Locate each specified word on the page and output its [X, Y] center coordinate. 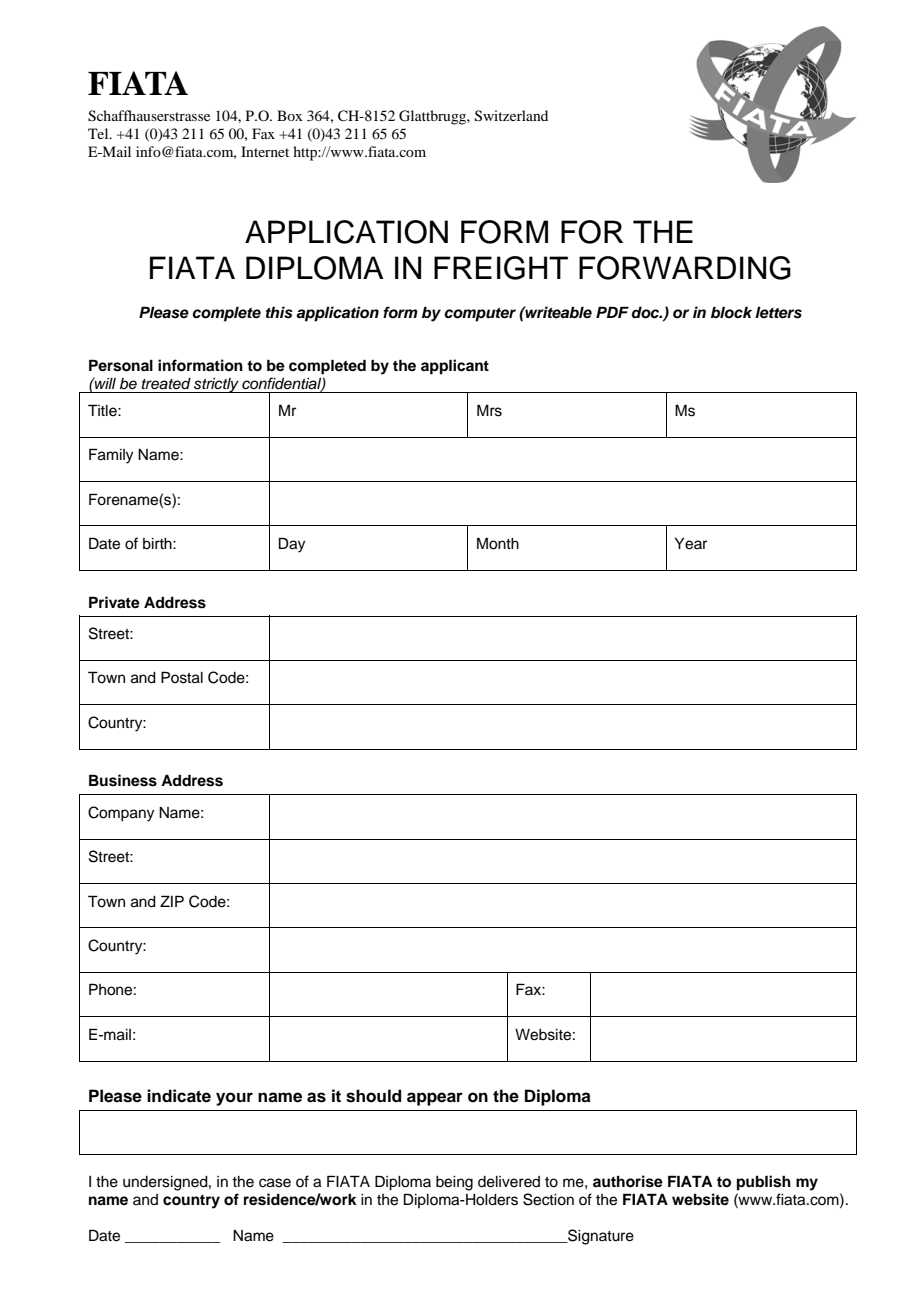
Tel [99, 133]
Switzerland [511, 116]
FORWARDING [685, 268]
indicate [179, 1096]
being [454, 1183]
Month [498, 543]
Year [691, 544]
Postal [182, 677]
